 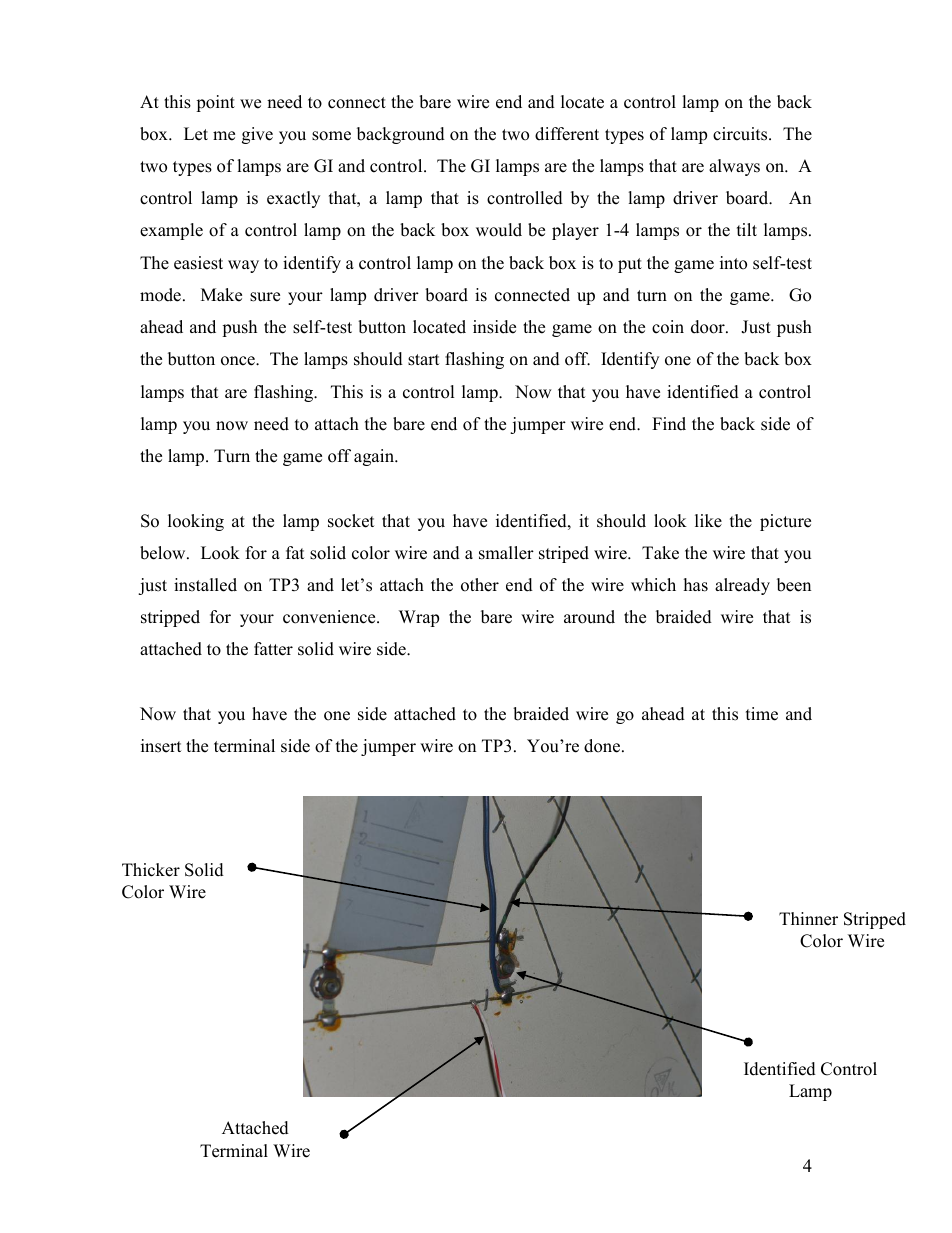 I want to click on Wrap, so click(x=419, y=618).
